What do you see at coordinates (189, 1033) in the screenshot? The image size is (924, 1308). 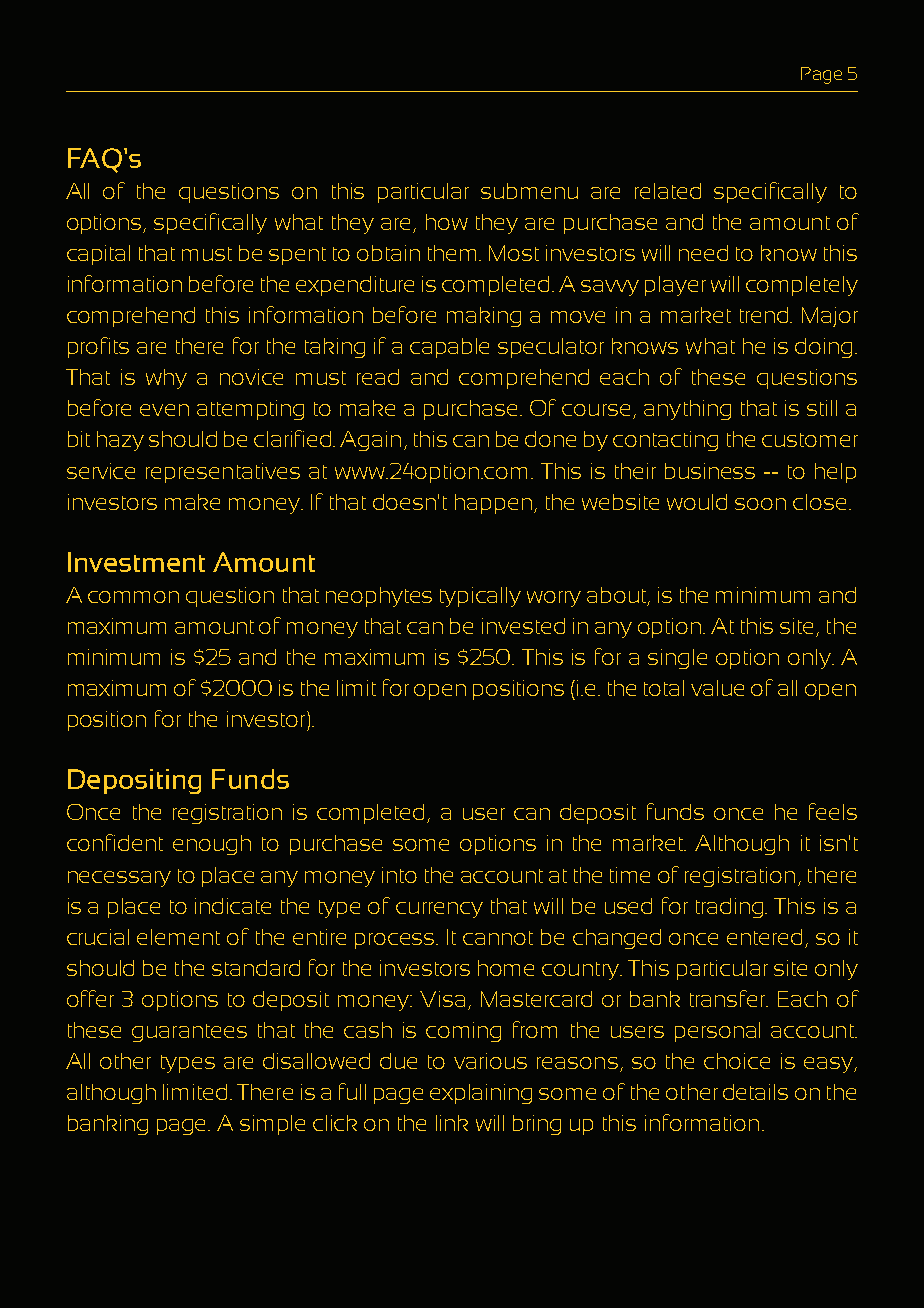 I see `guarantees` at bounding box center [189, 1033].
